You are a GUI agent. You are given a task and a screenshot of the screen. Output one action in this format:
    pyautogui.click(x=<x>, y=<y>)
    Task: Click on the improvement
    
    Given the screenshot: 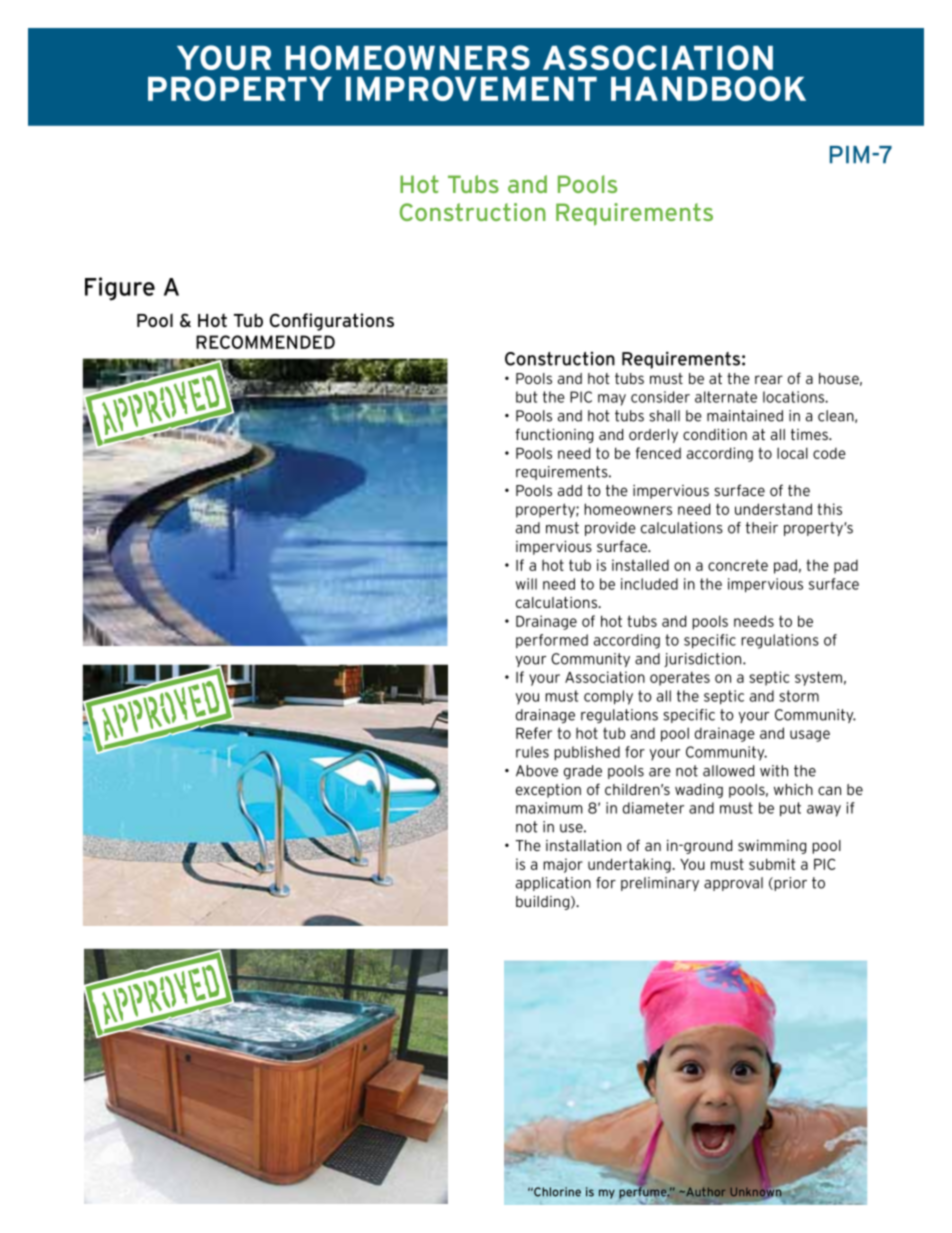 What is the action you would take?
    pyautogui.click(x=471, y=88)
